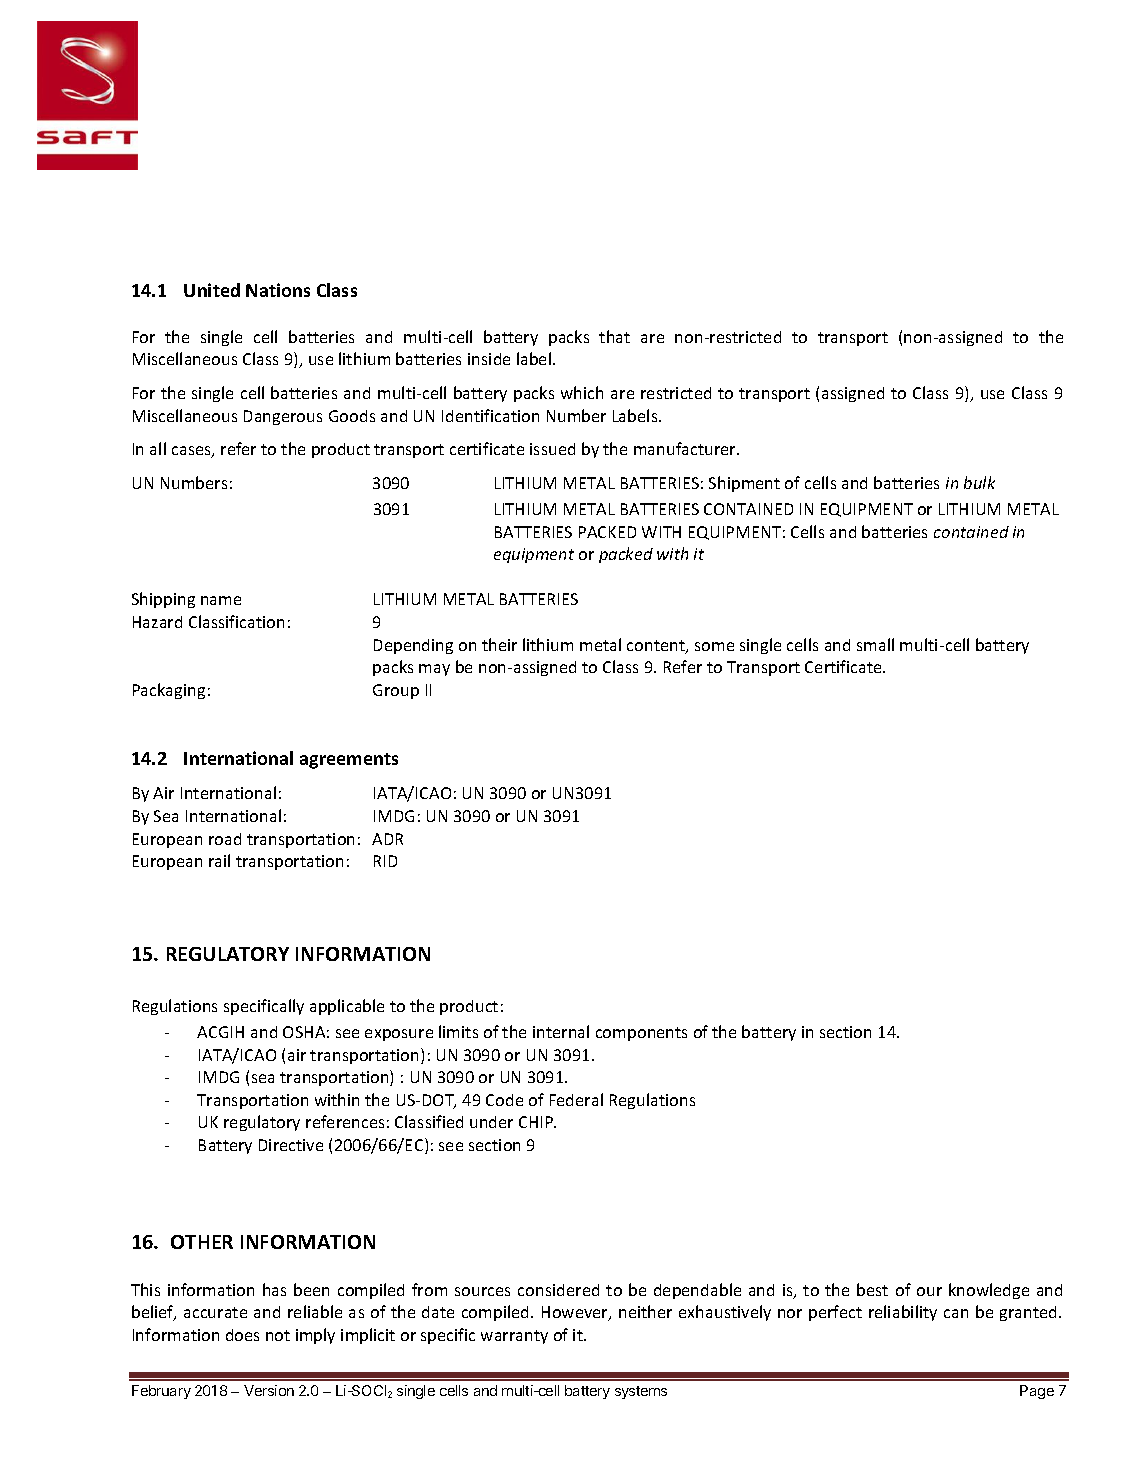 This document has height=1466, width=1133. What do you see at coordinates (242, 1335) in the document?
I see `does` at bounding box center [242, 1335].
